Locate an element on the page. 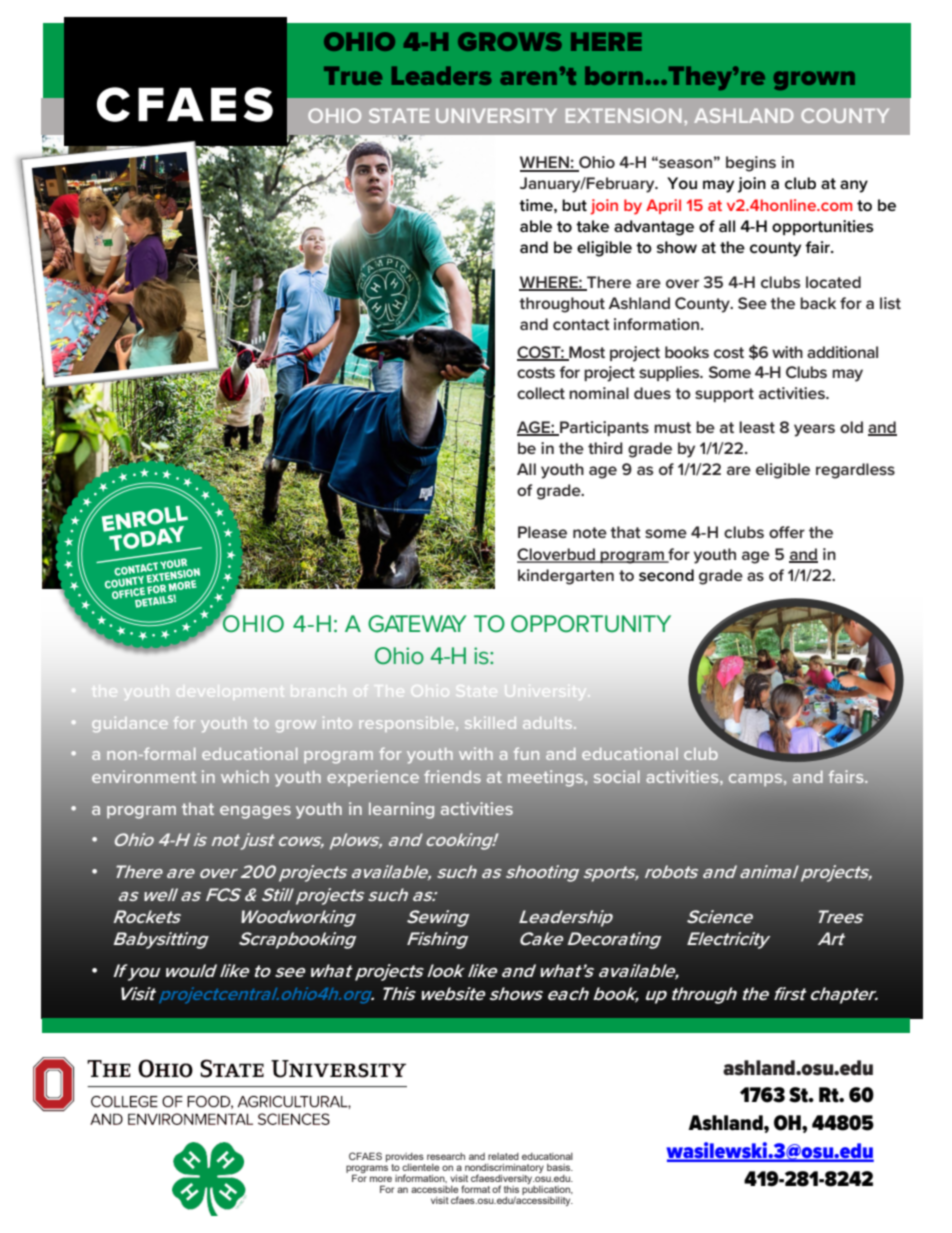 The image size is (952, 1233). WHEN is located at coordinates (545, 163).
